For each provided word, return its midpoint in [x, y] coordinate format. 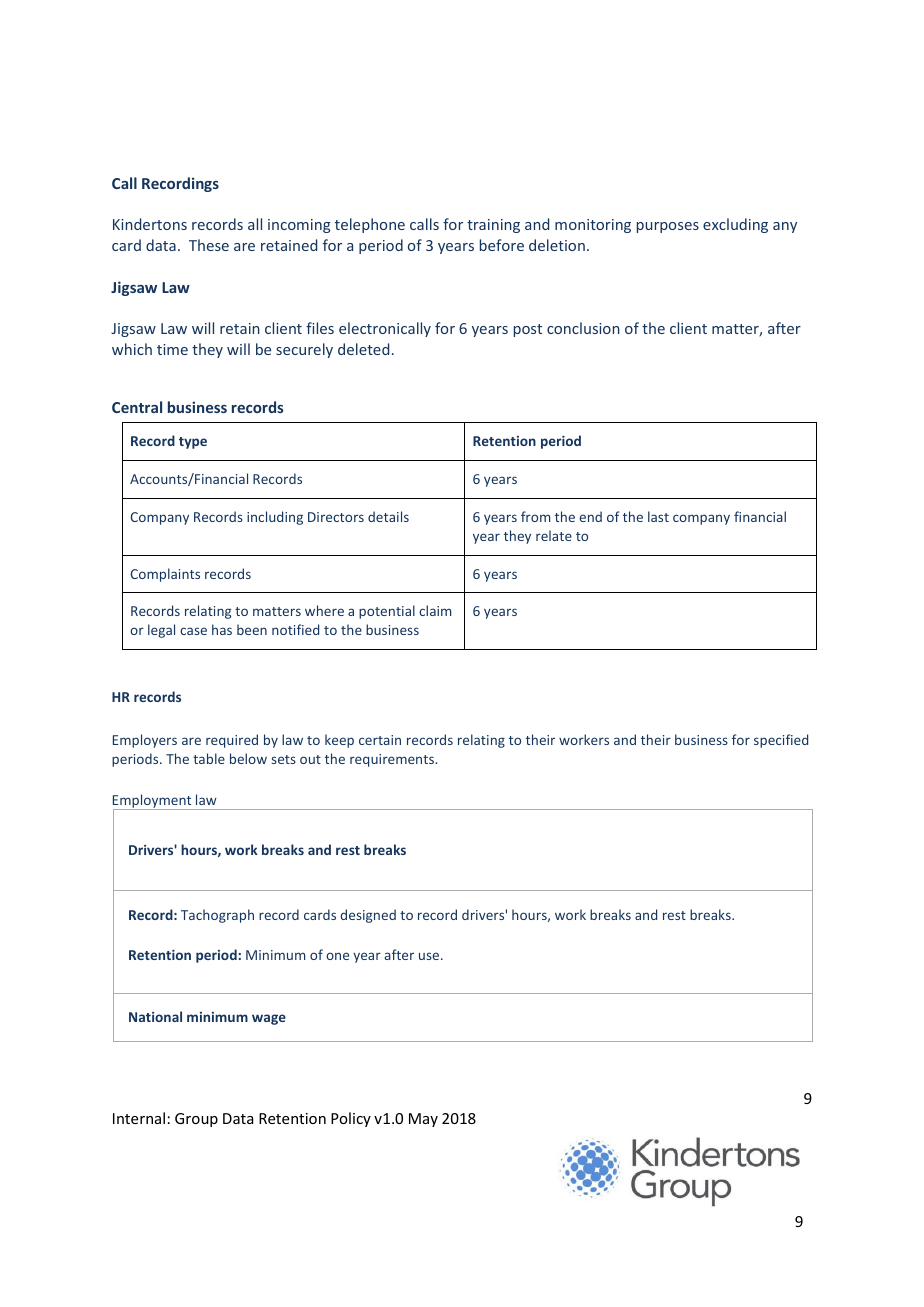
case [193, 631]
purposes [668, 227]
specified [781, 741]
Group [196, 1120]
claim [435, 610]
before [502, 245]
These [209, 245]
